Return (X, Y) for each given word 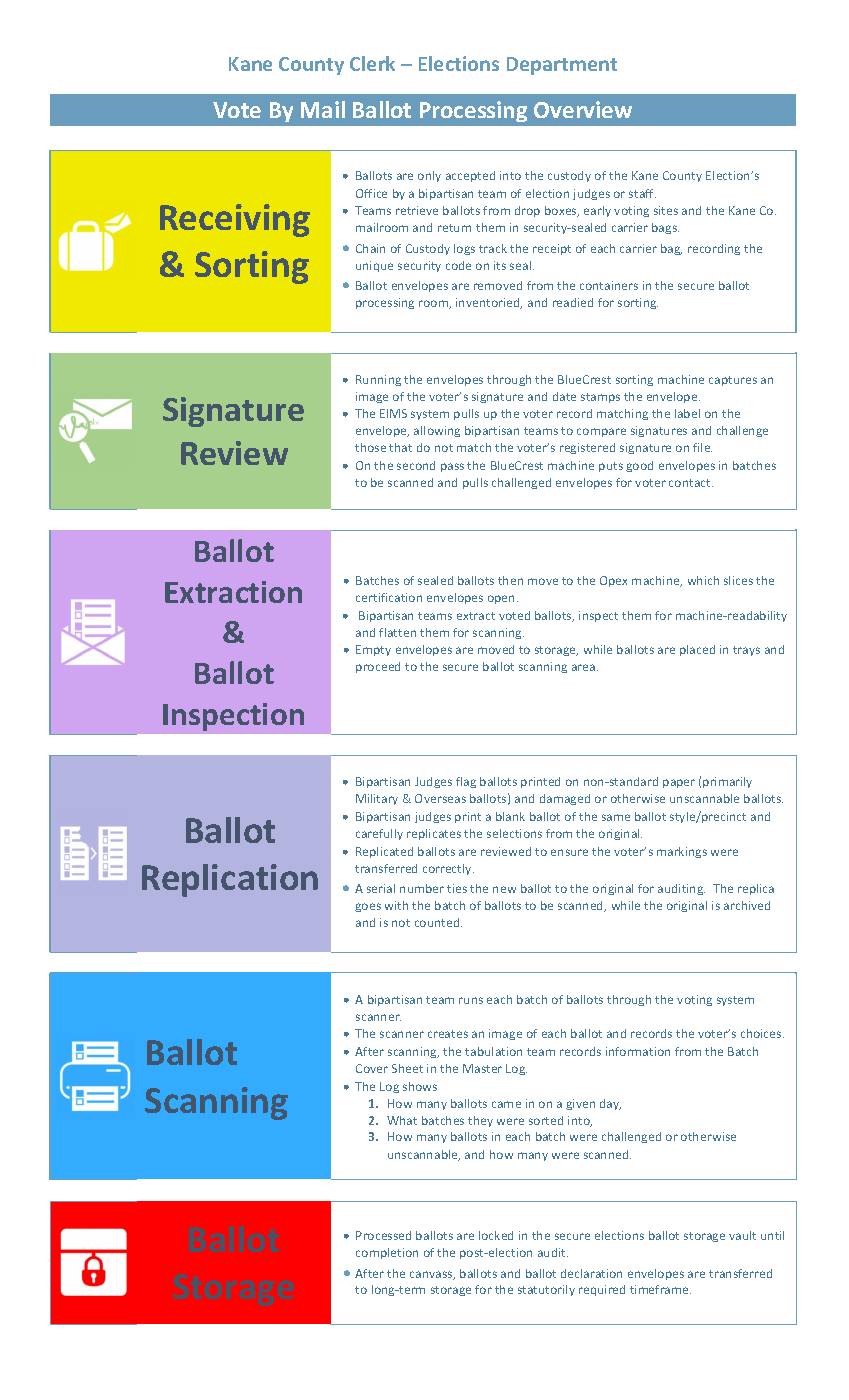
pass (452, 467)
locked (496, 1235)
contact (691, 483)
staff (642, 193)
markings (682, 852)
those (370, 447)
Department (562, 66)
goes (368, 907)
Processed (383, 1235)
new (504, 889)
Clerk (372, 63)
